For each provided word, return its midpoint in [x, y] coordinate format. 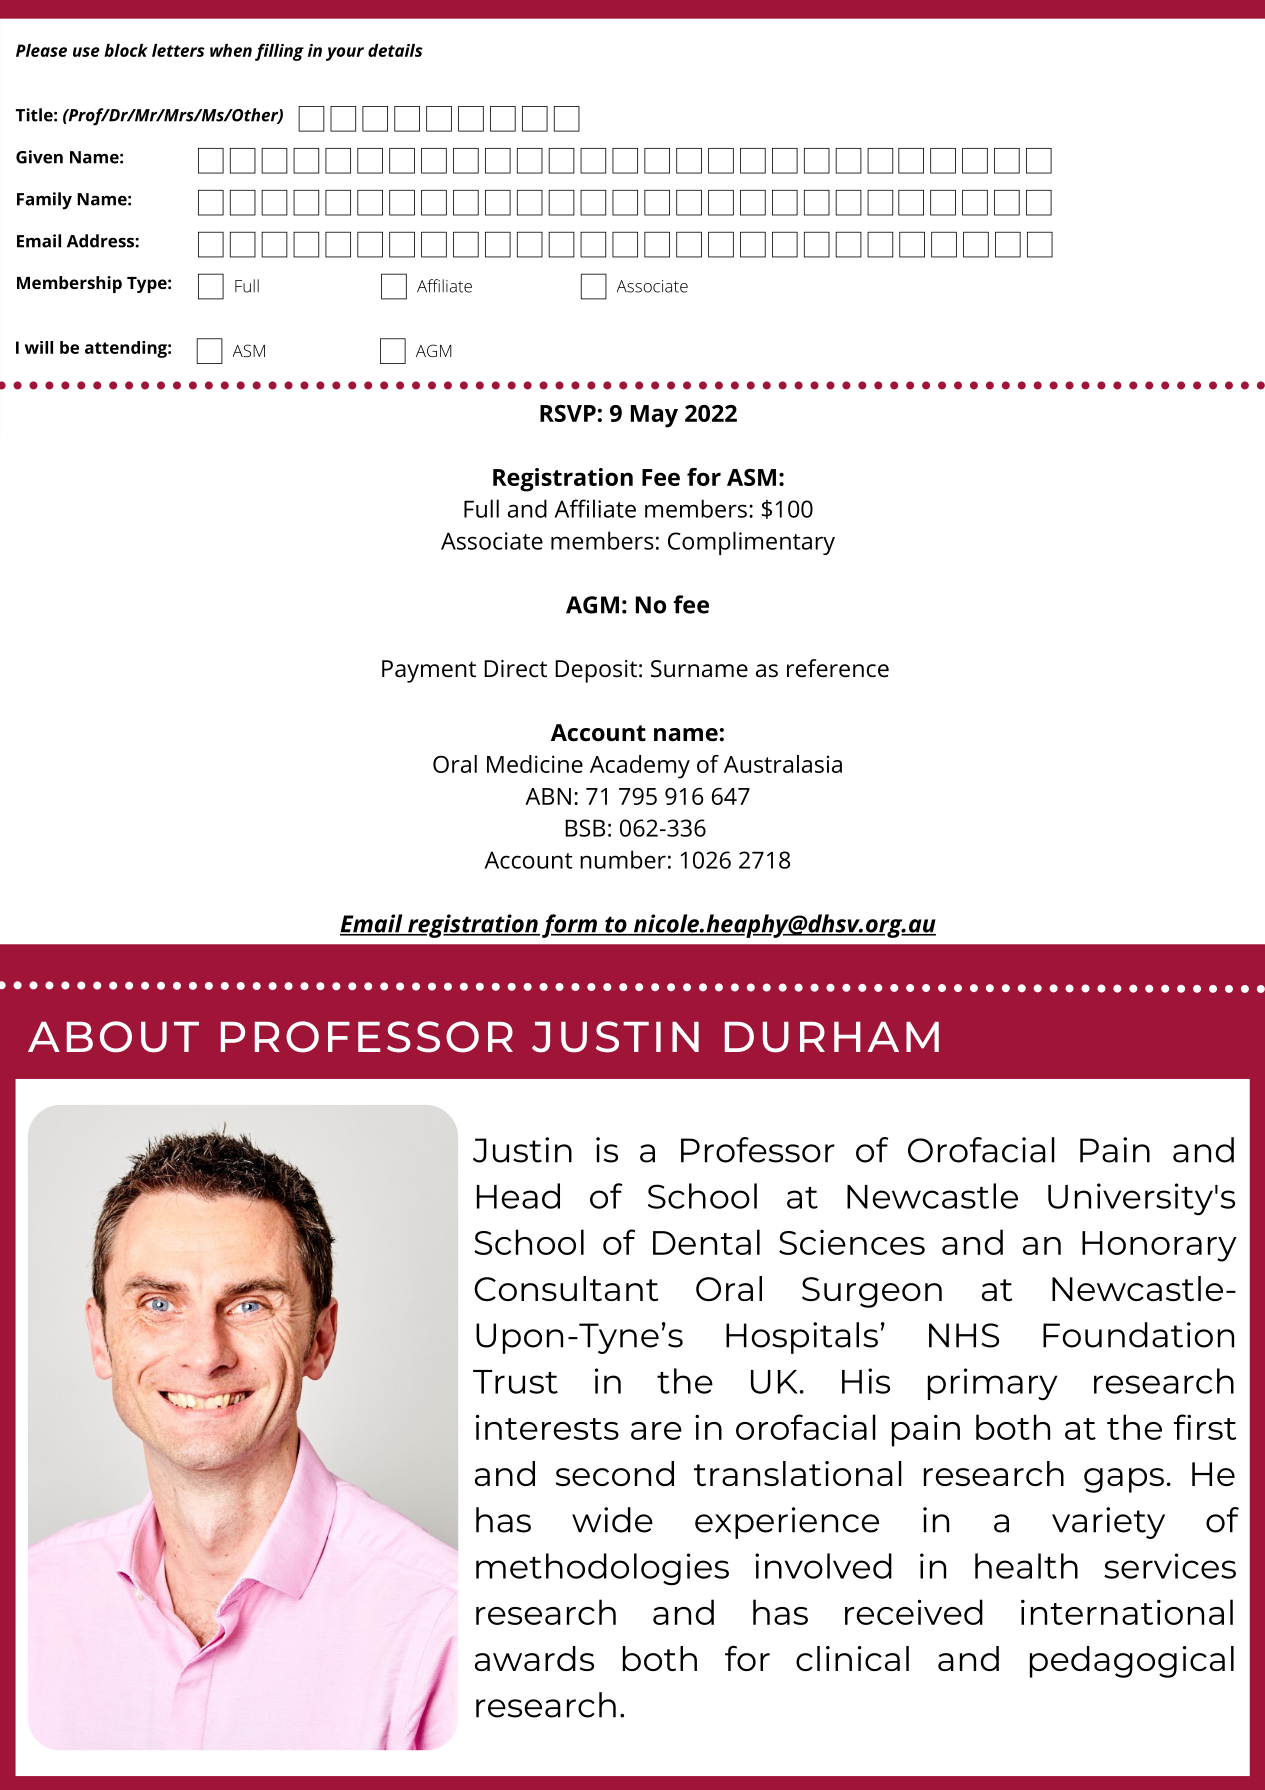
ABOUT [113, 1037]
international [1127, 1612]
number [623, 859]
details [395, 50]
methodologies [602, 1569]
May [654, 416]
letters [178, 50]
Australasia [783, 764]
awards [534, 1658]
